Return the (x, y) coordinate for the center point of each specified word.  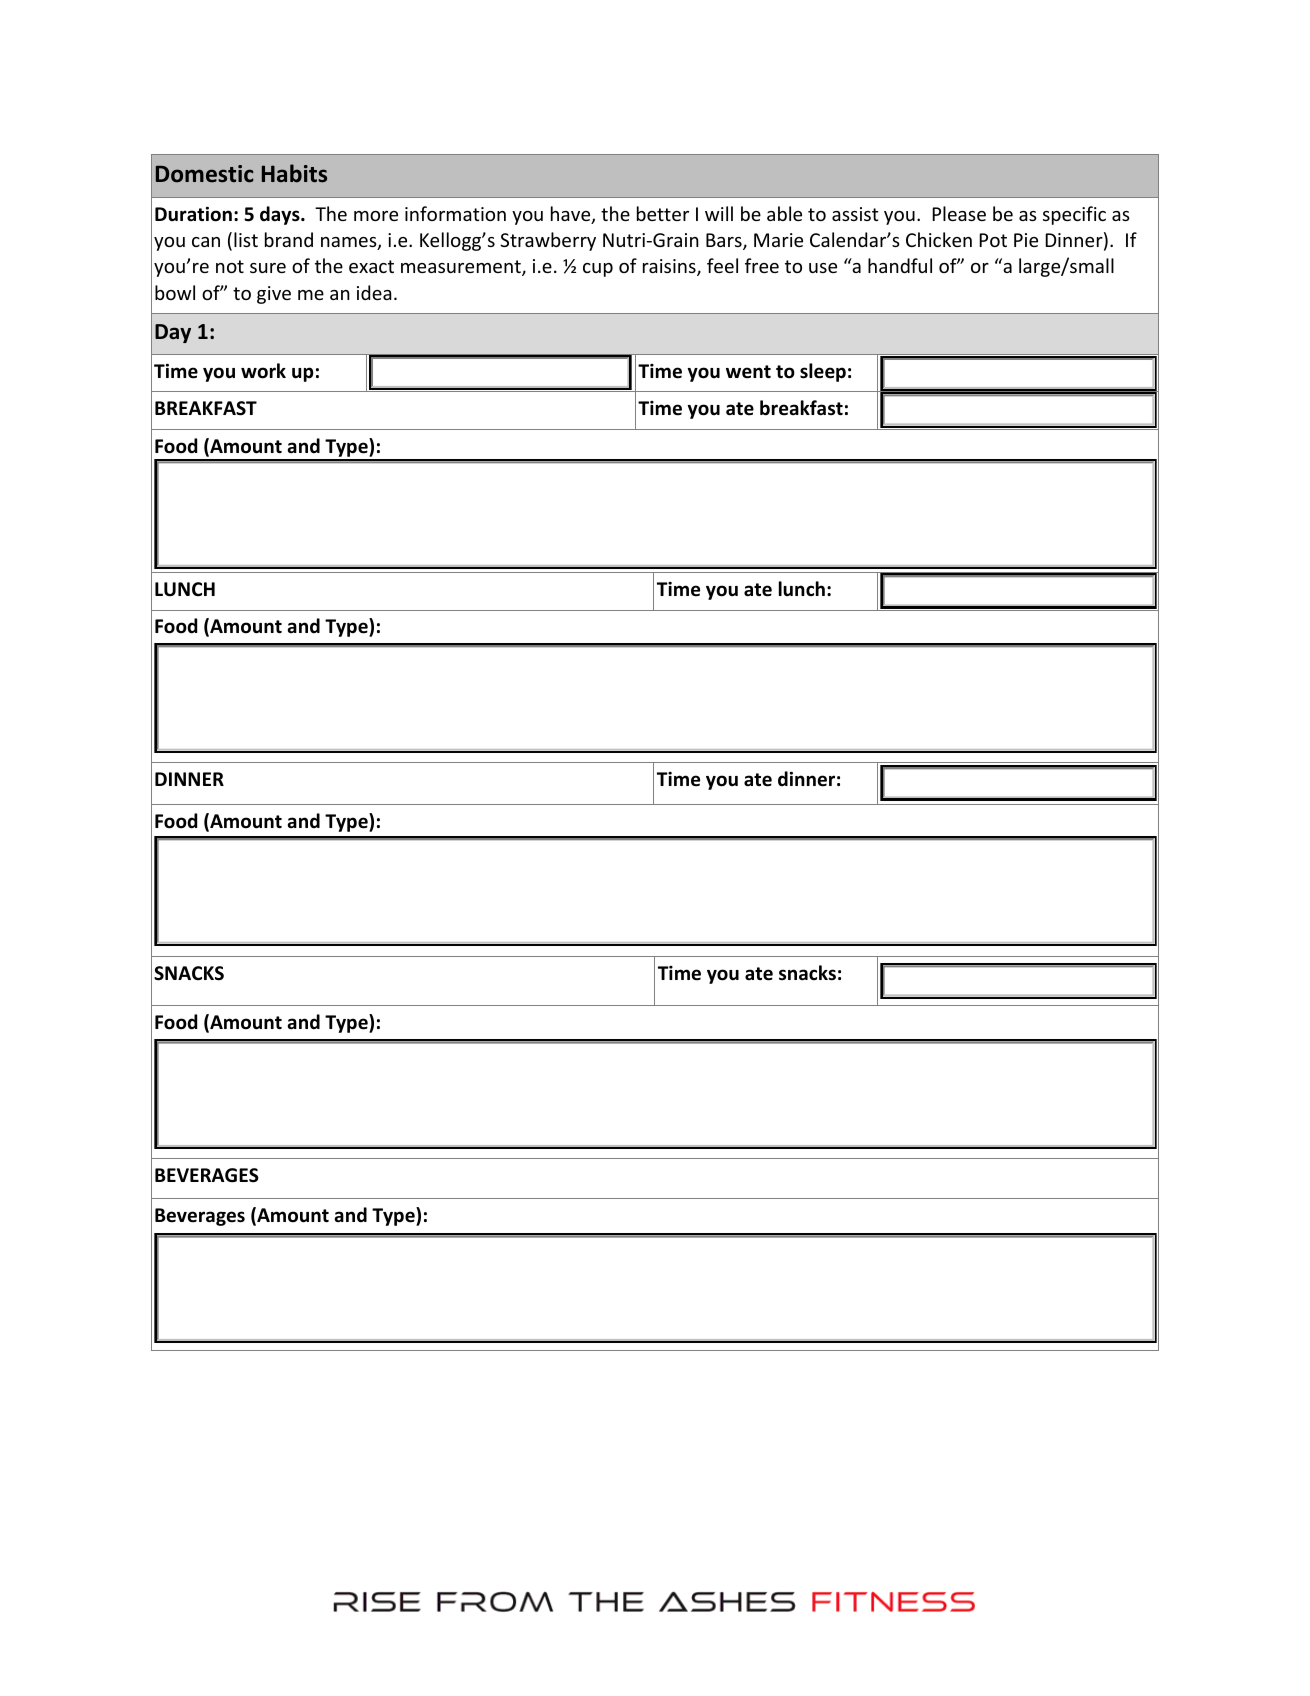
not (230, 266)
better (663, 213)
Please (959, 213)
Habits (294, 173)
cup (598, 270)
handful (900, 265)
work (263, 371)
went (748, 372)
